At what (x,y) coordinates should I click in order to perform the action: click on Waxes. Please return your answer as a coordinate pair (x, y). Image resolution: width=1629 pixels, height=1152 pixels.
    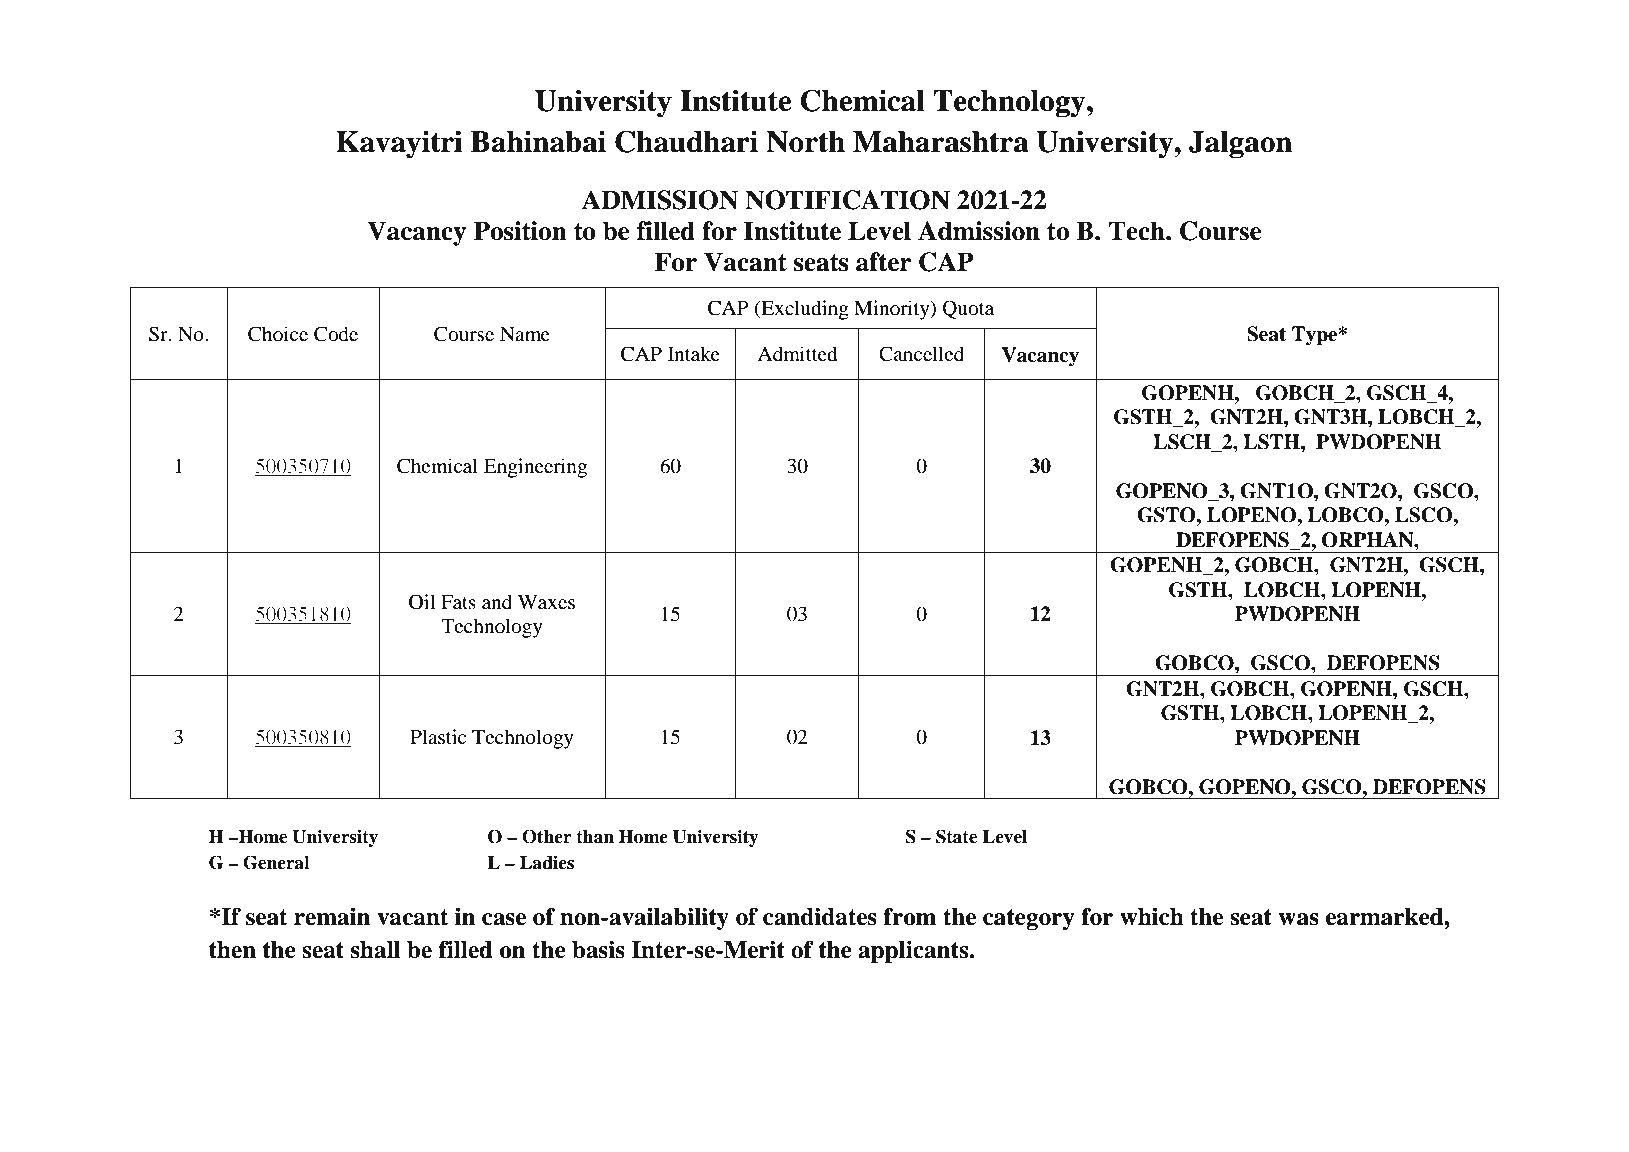
    Looking at the image, I should click on (546, 602).
